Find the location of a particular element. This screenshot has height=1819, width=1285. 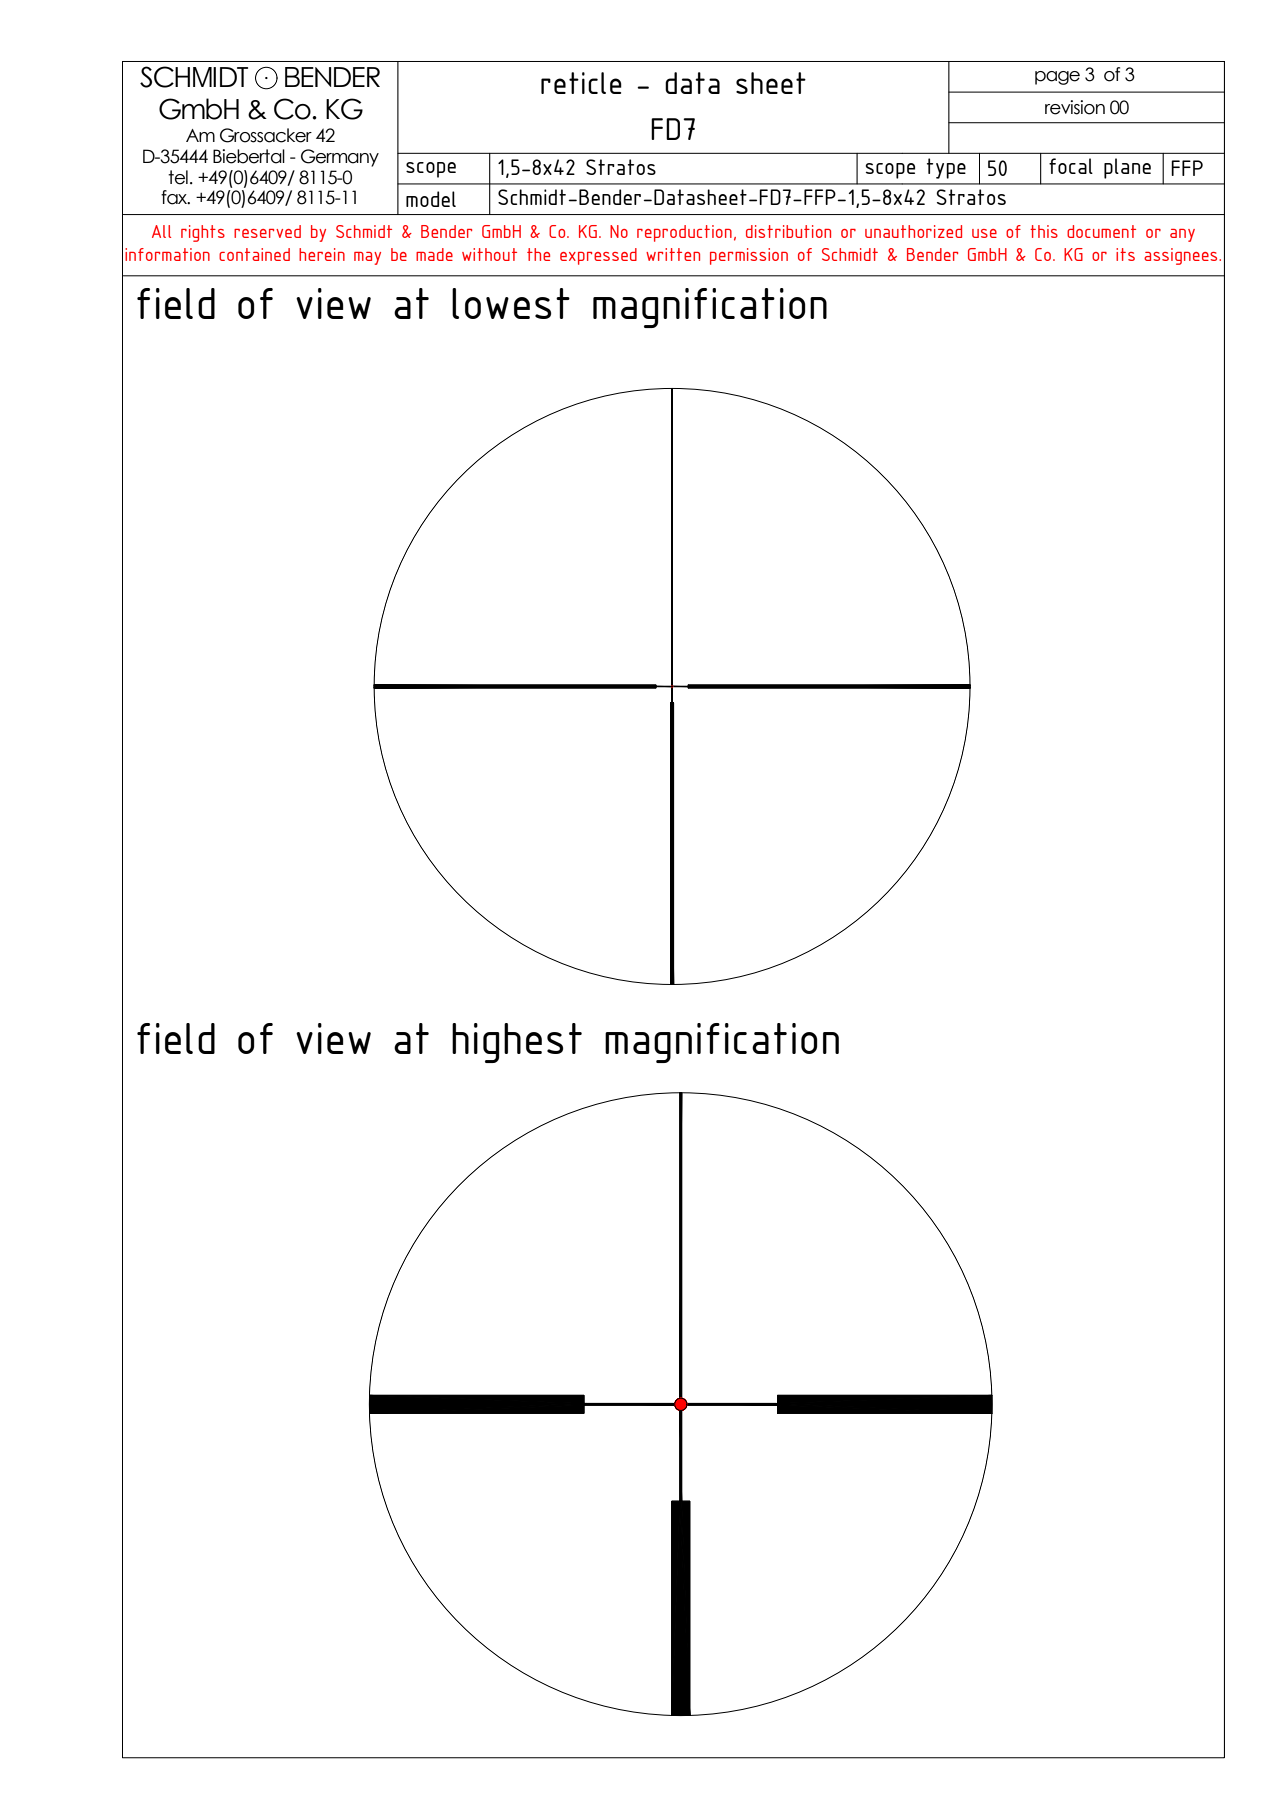

may is located at coordinates (367, 258).
